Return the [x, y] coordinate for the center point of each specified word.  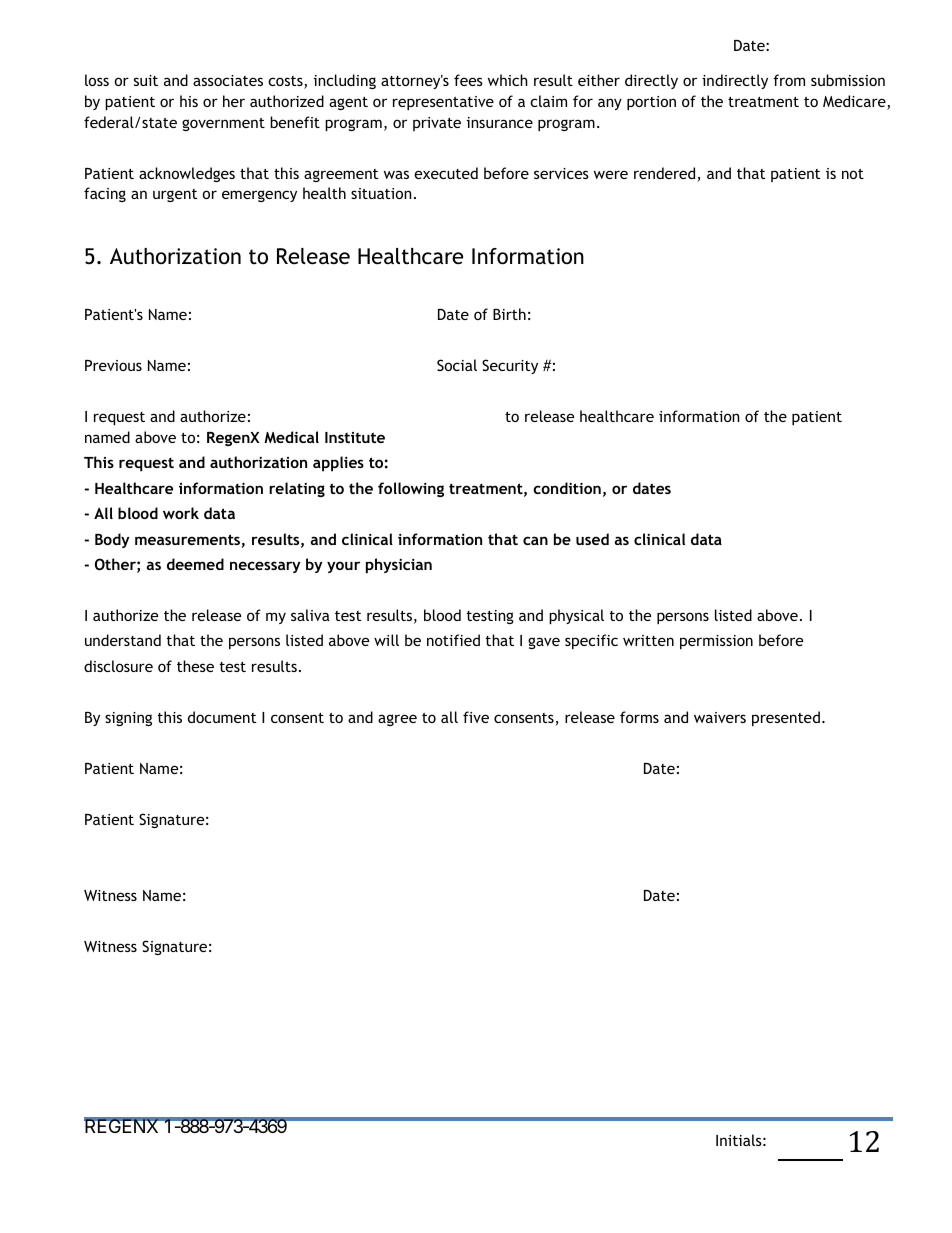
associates [228, 80]
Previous [113, 365]
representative [443, 103]
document [222, 717]
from [789, 80]
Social [457, 365]
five [476, 717]
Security [510, 366]
